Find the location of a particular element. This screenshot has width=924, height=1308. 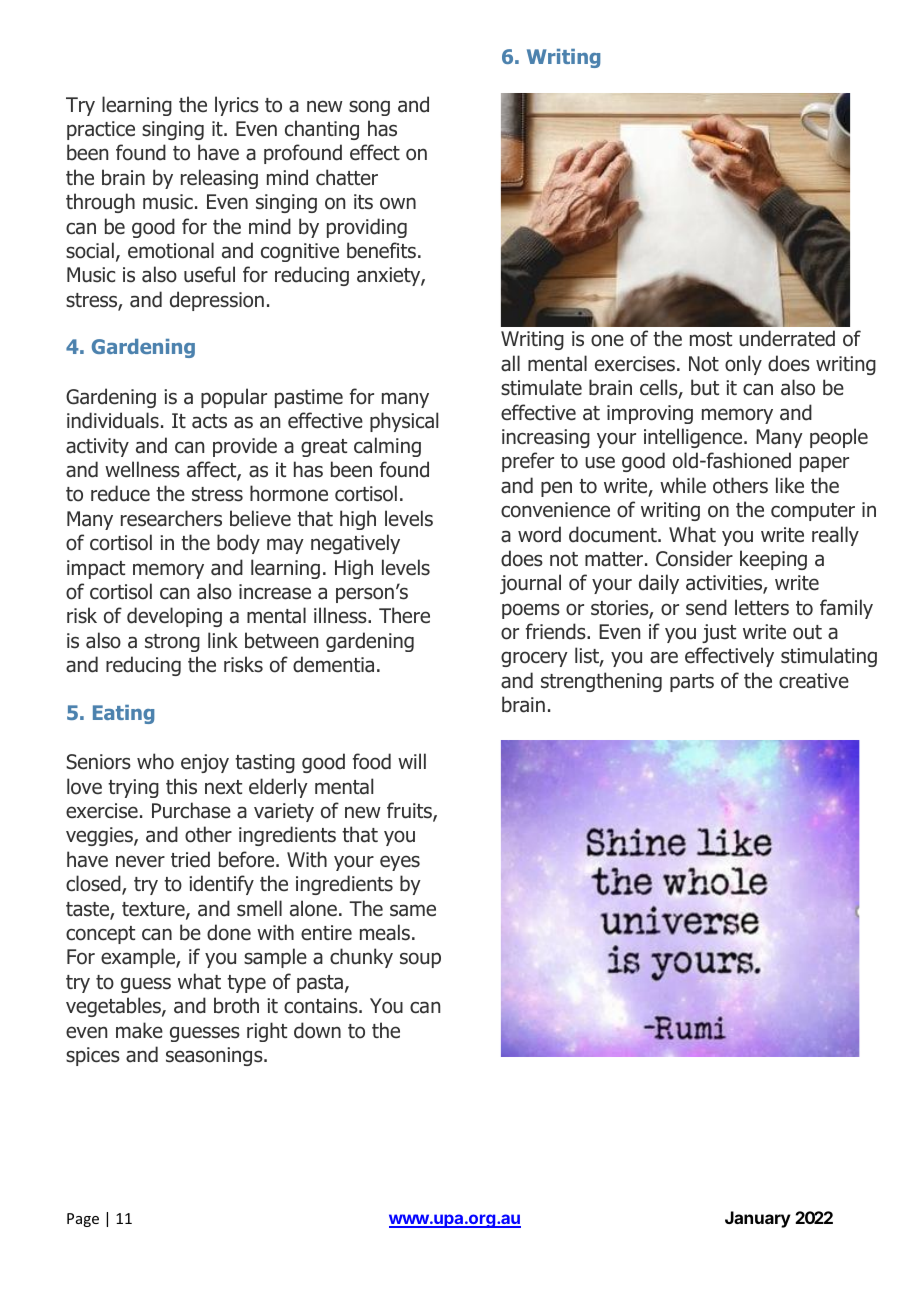

Page is located at coordinates (83, 1220).
